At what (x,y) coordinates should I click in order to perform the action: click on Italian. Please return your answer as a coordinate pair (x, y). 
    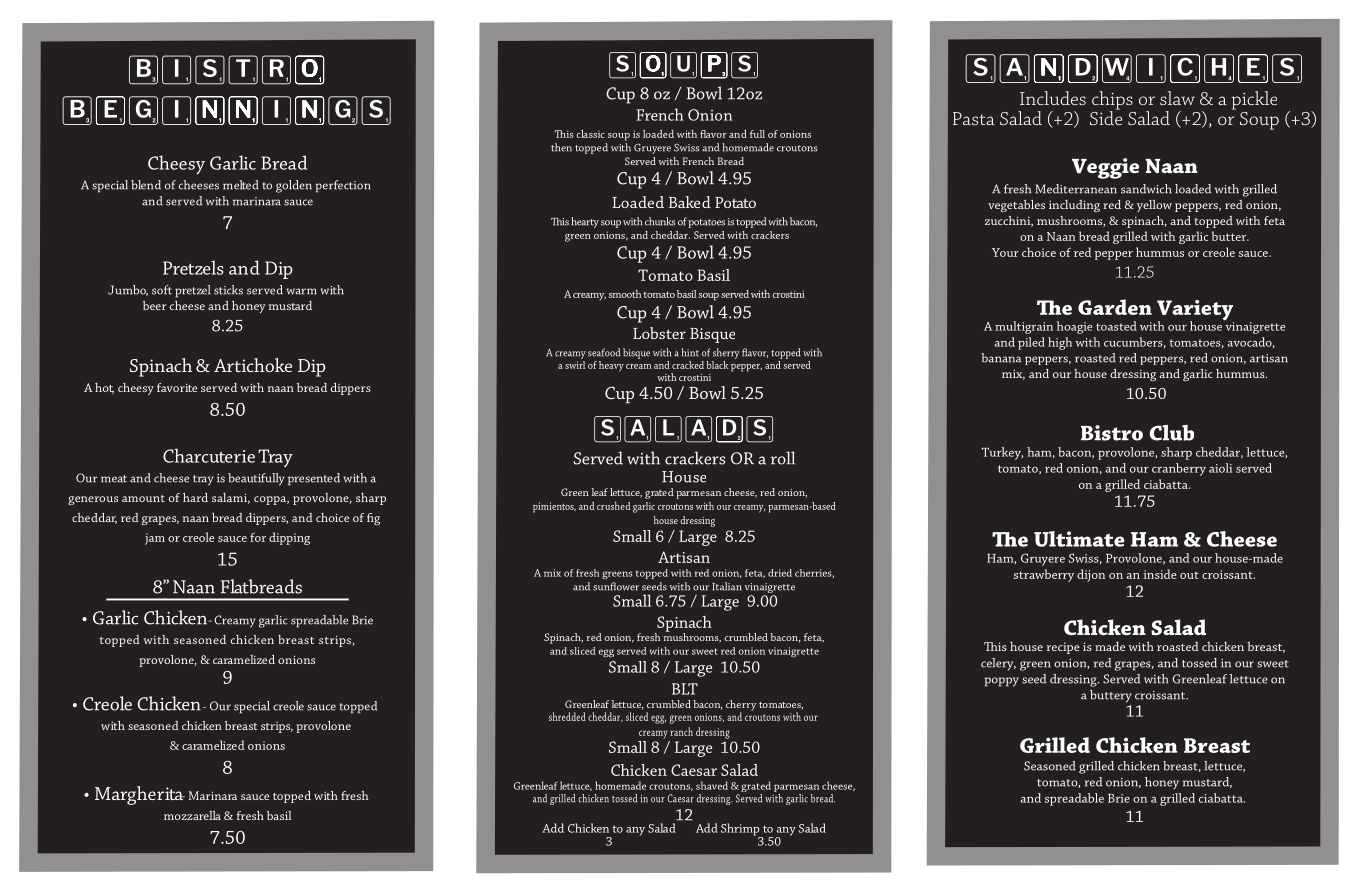
    Looking at the image, I should click on (727, 586).
